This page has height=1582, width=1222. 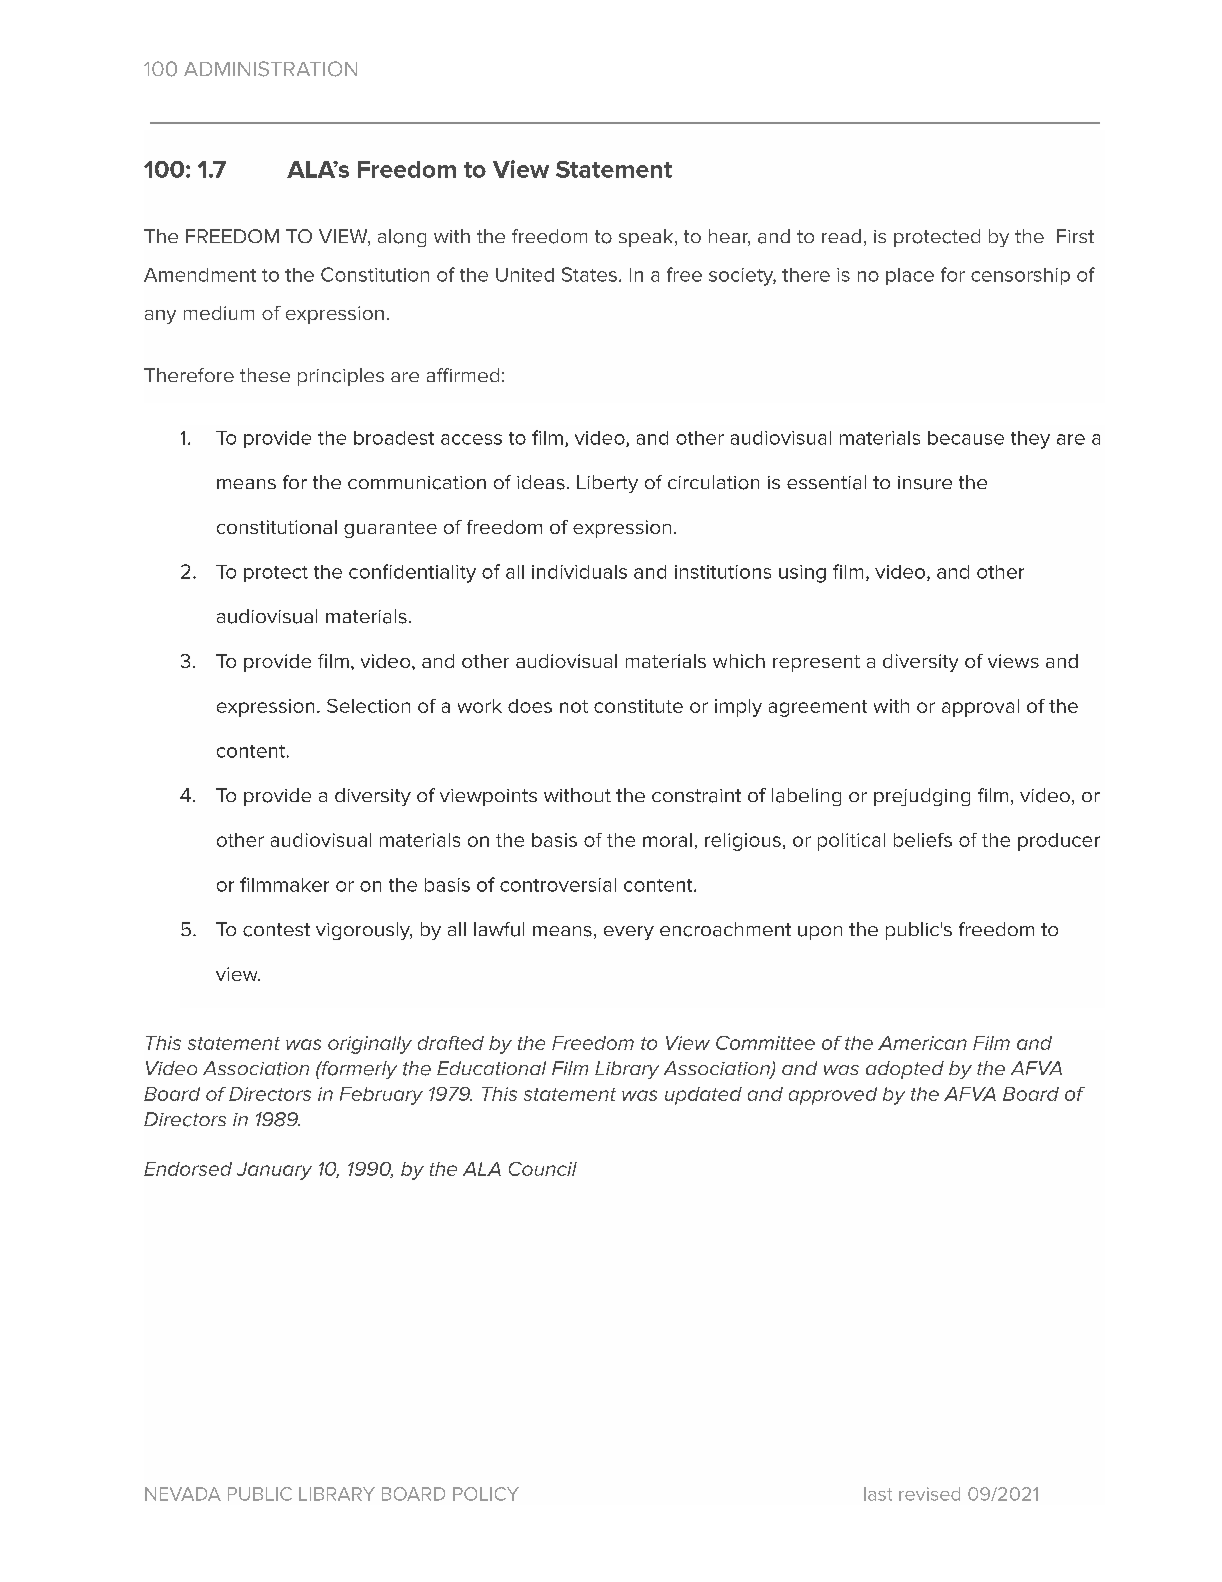 What do you see at coordinates (486, 1494) in the page?
I see `POLICY` at bounding box center [486, 1494].
